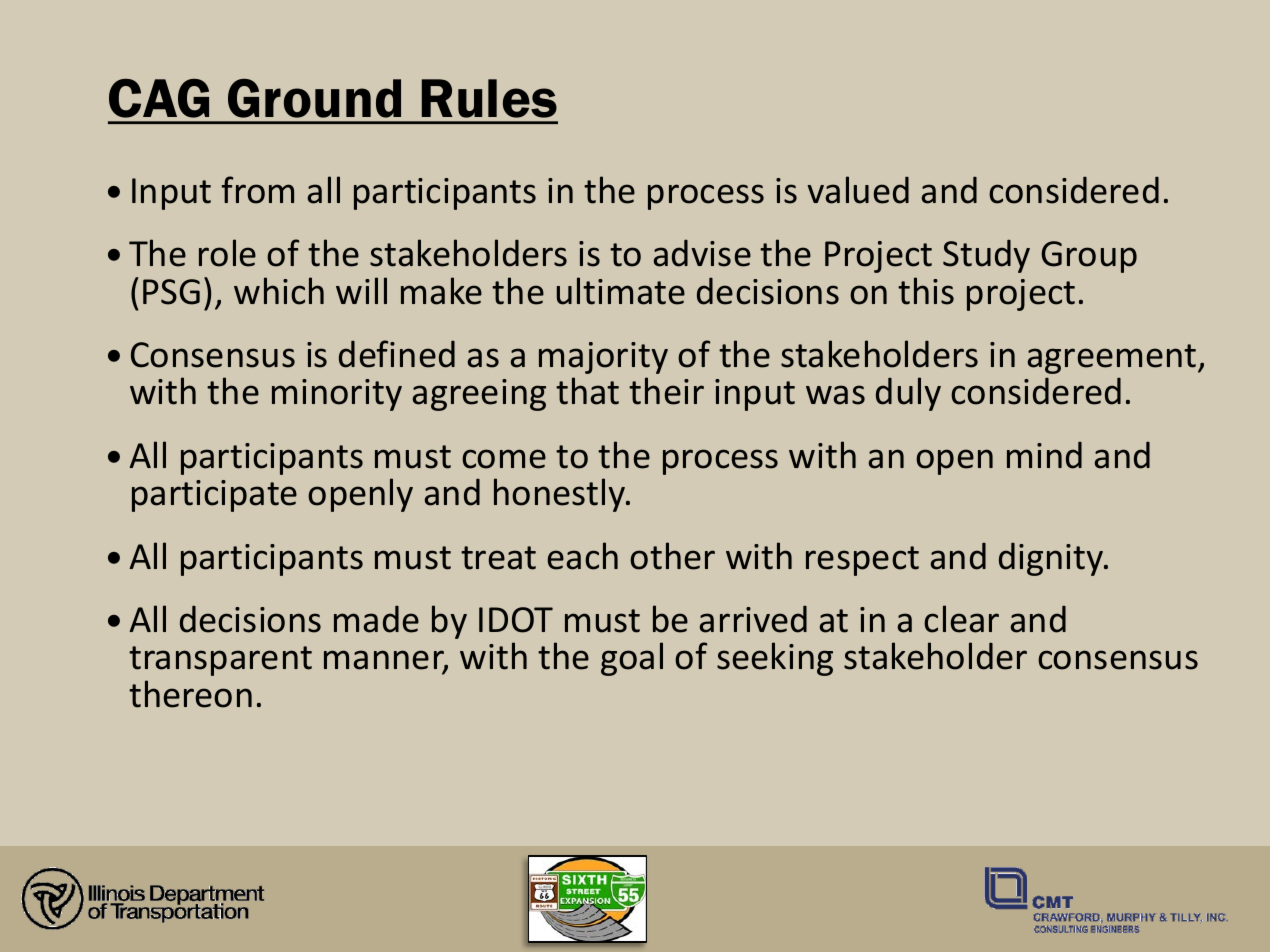  I want to click on Rules, so click(489, 98).
